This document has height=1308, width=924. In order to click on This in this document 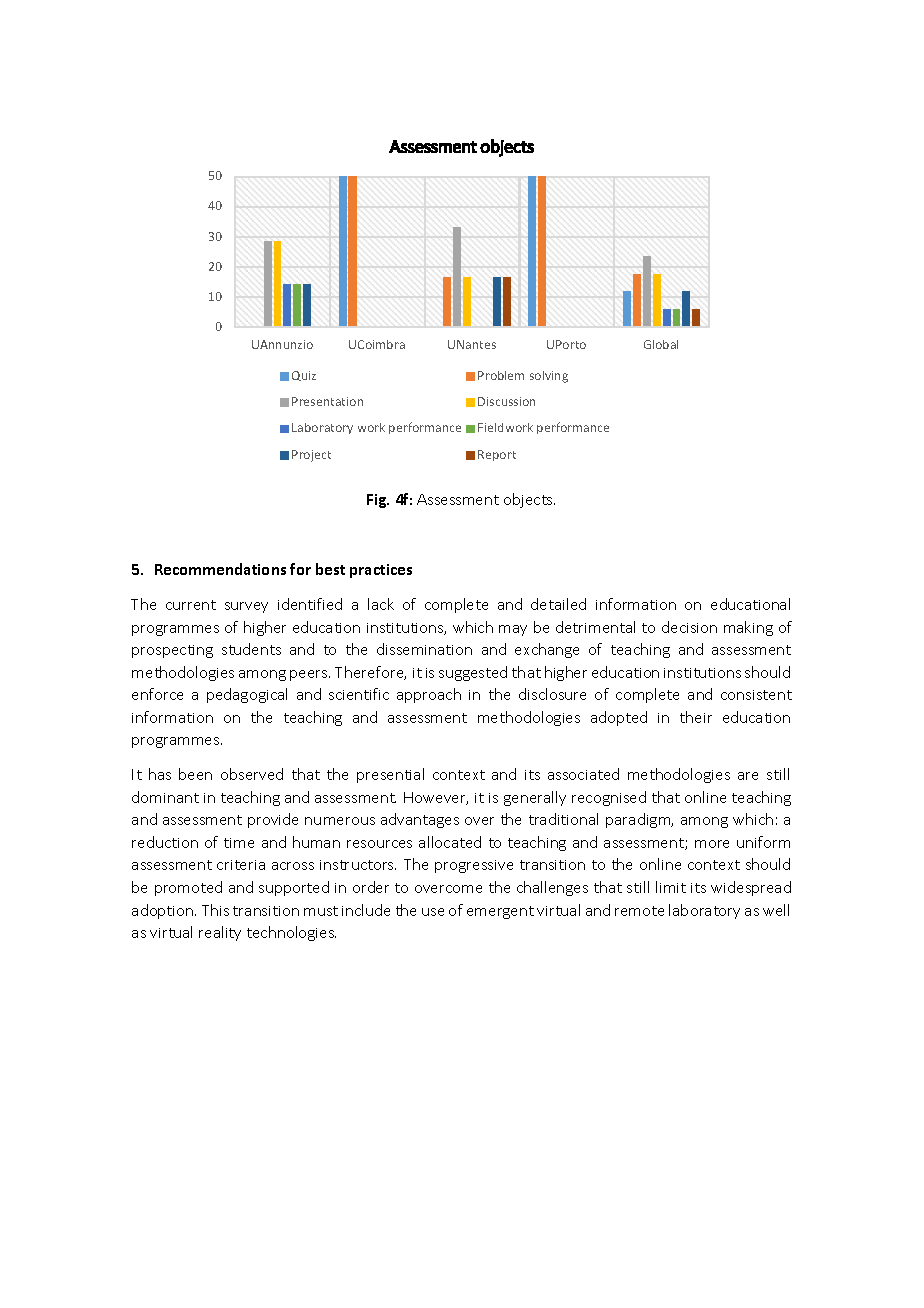, I will do `click(215, 910)`.
